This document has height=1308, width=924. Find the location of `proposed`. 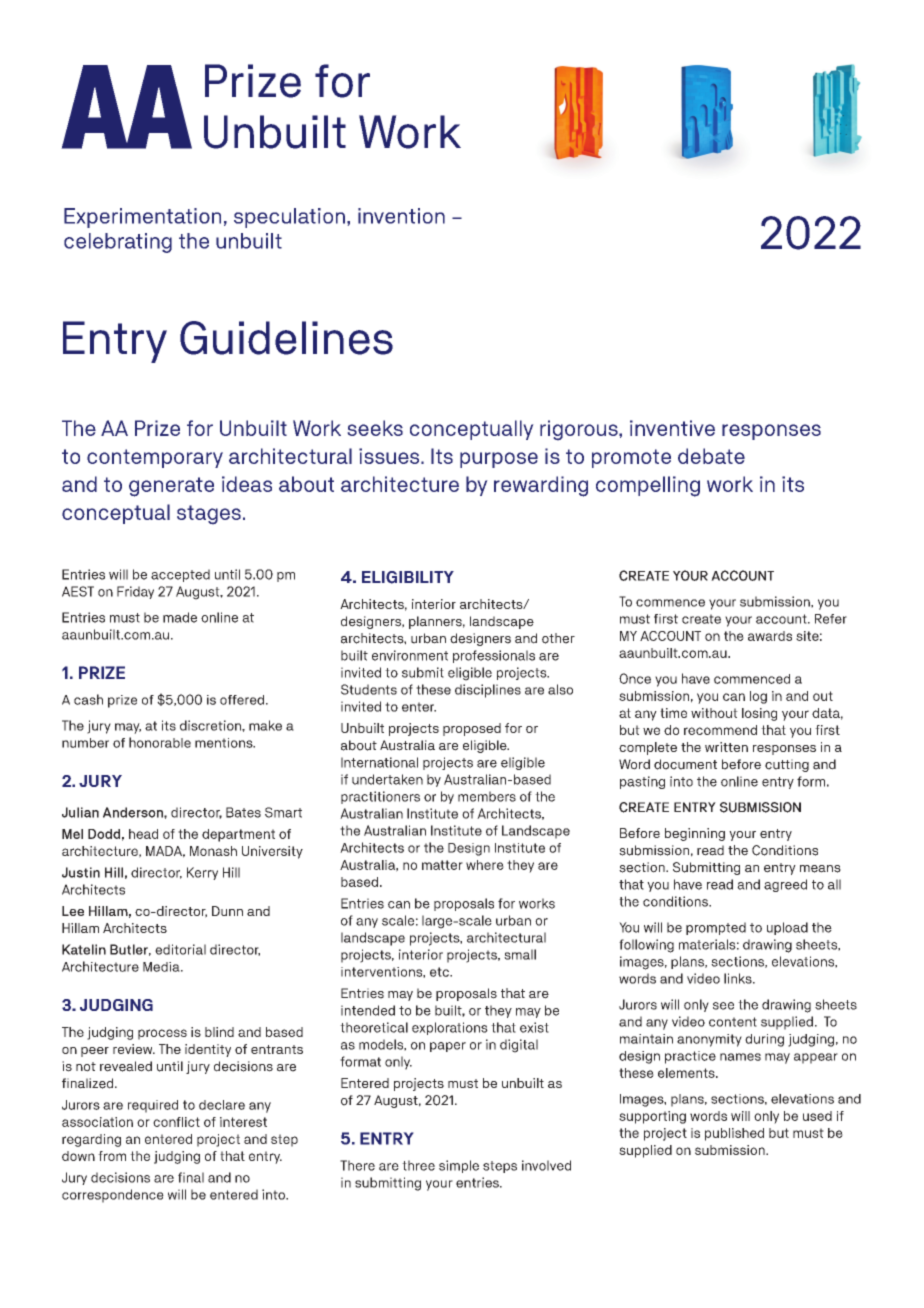

proposed is located at coordinates (472, 729).
